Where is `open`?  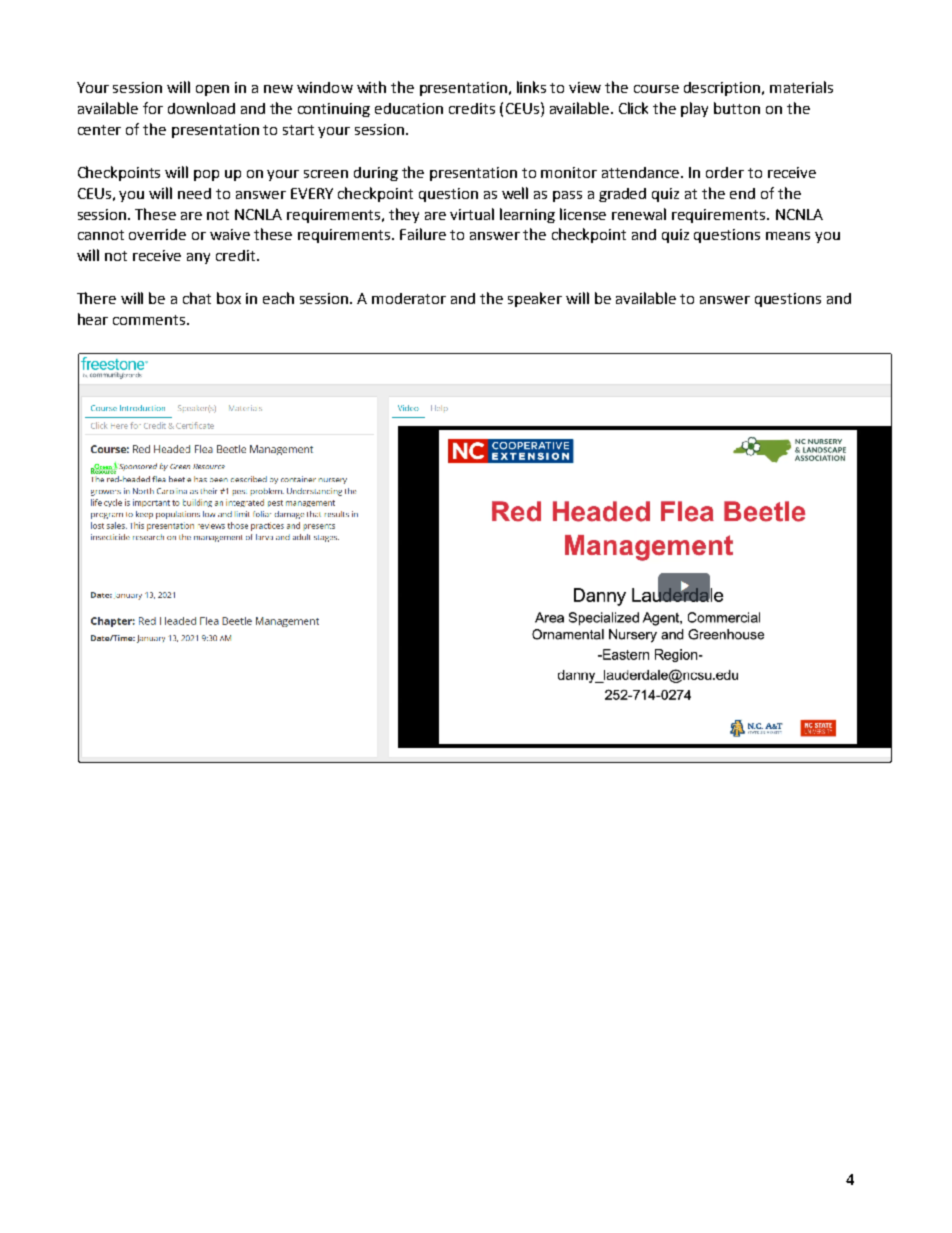 open is located at coordinates (212, 90).
